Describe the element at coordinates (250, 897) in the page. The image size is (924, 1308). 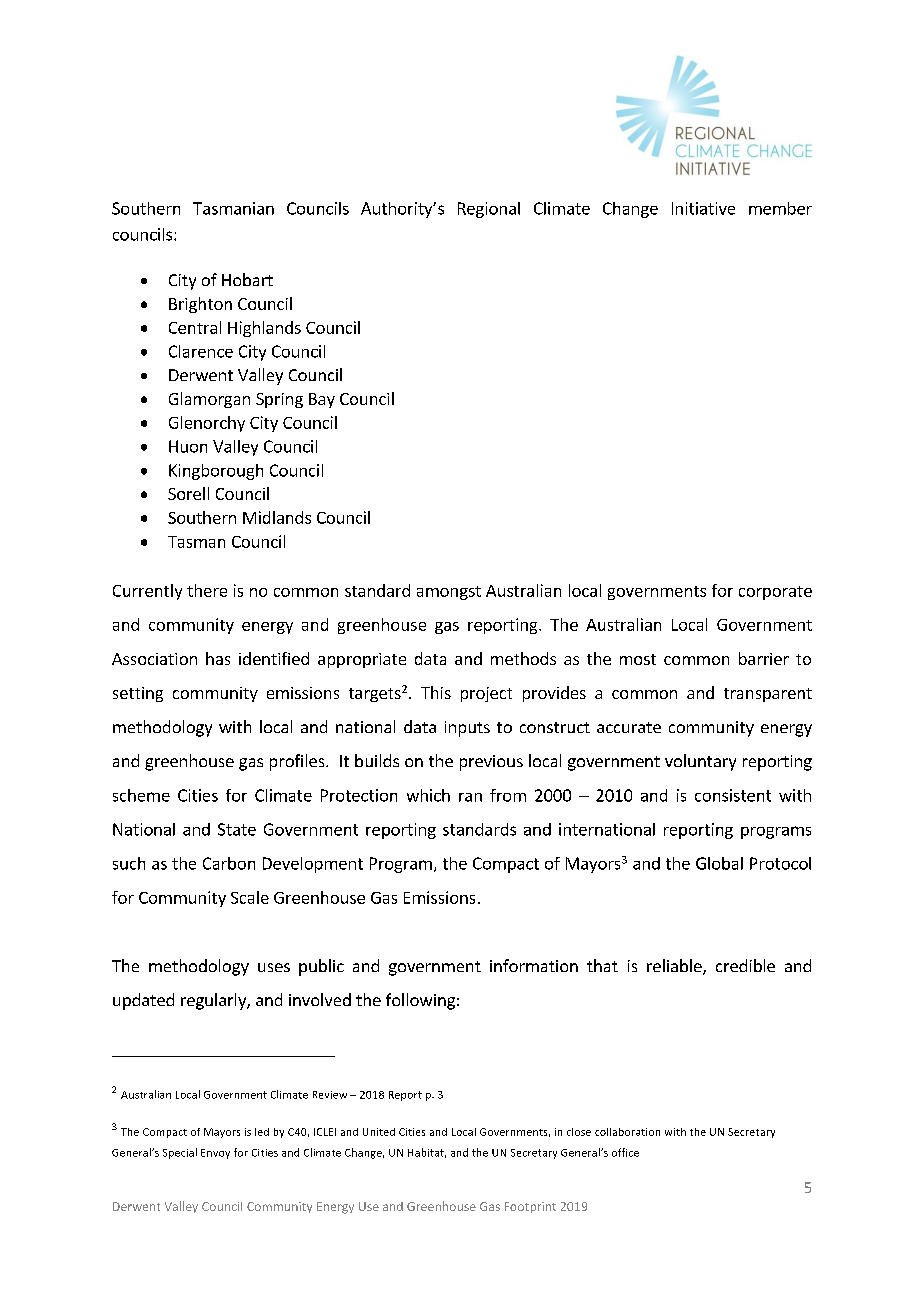
I see `Scale` at that location.
